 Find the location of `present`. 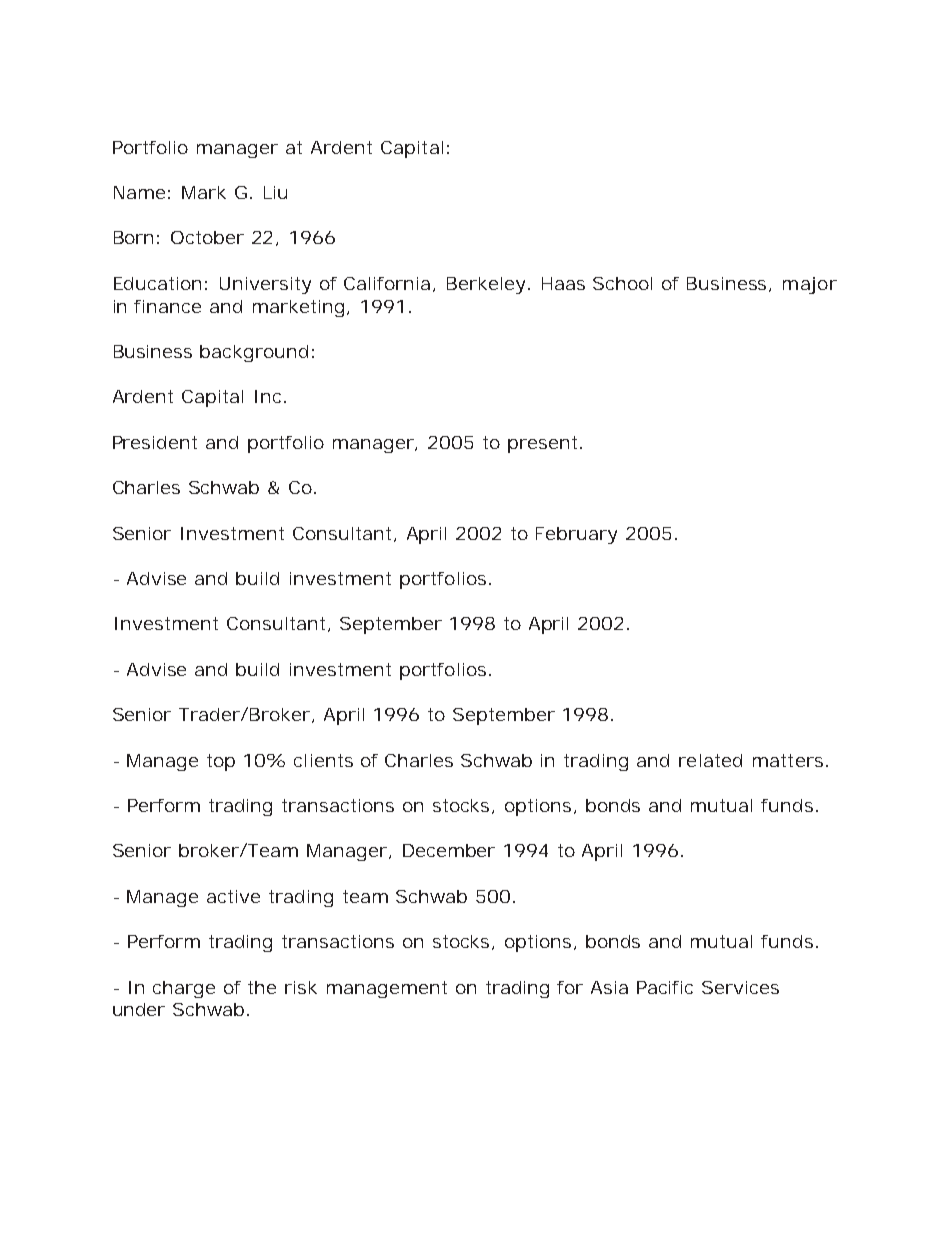

present is located at coordinates (544, 444).
